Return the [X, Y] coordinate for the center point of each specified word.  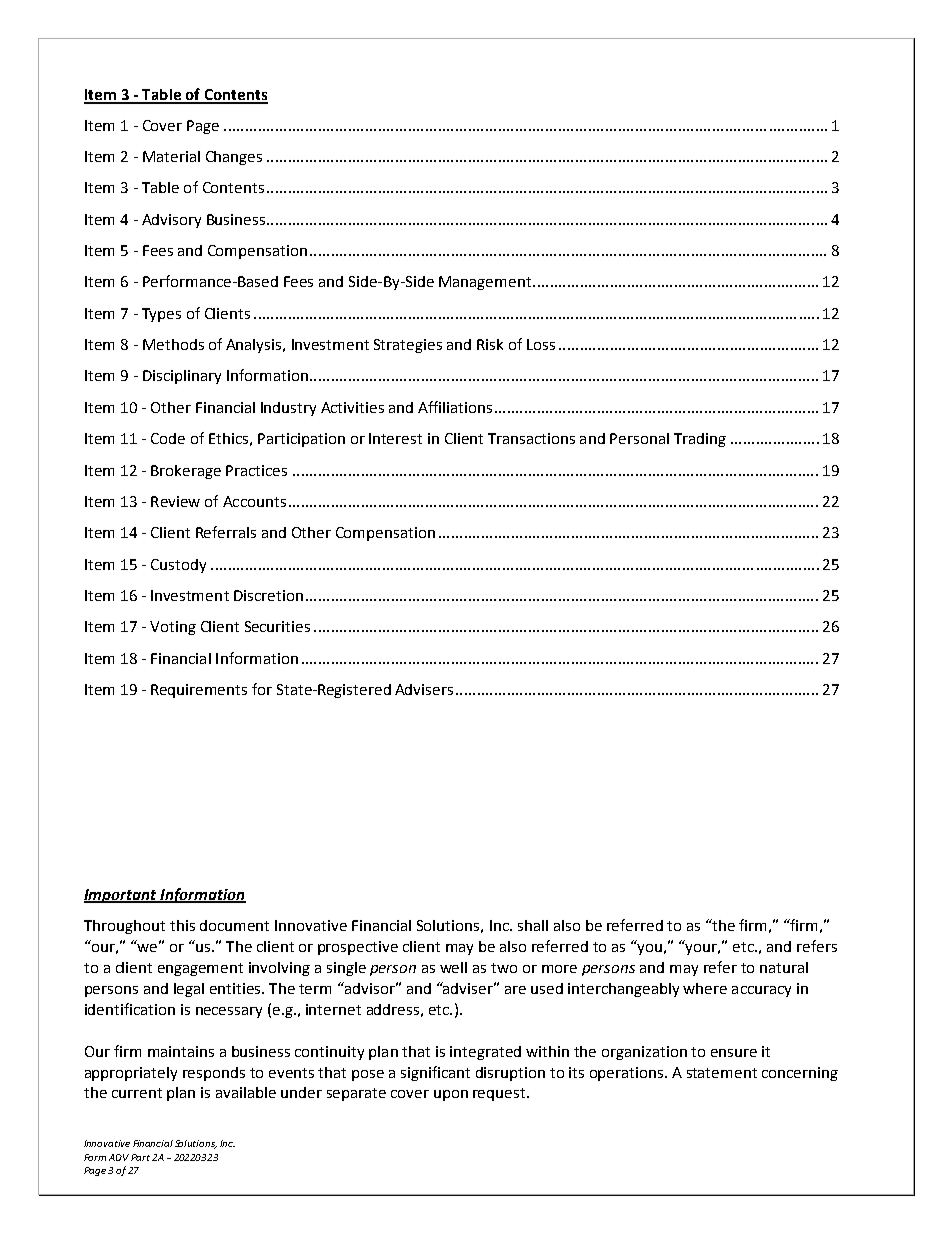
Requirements [199, 691]
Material [171, 156]
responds [214, 1074]
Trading [700, 440]
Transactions [531, 438]
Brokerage [186, 472]
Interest [395, 438]
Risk [490, 344]
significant [435, 1073]
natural [784, 967]
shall [533, 925]
